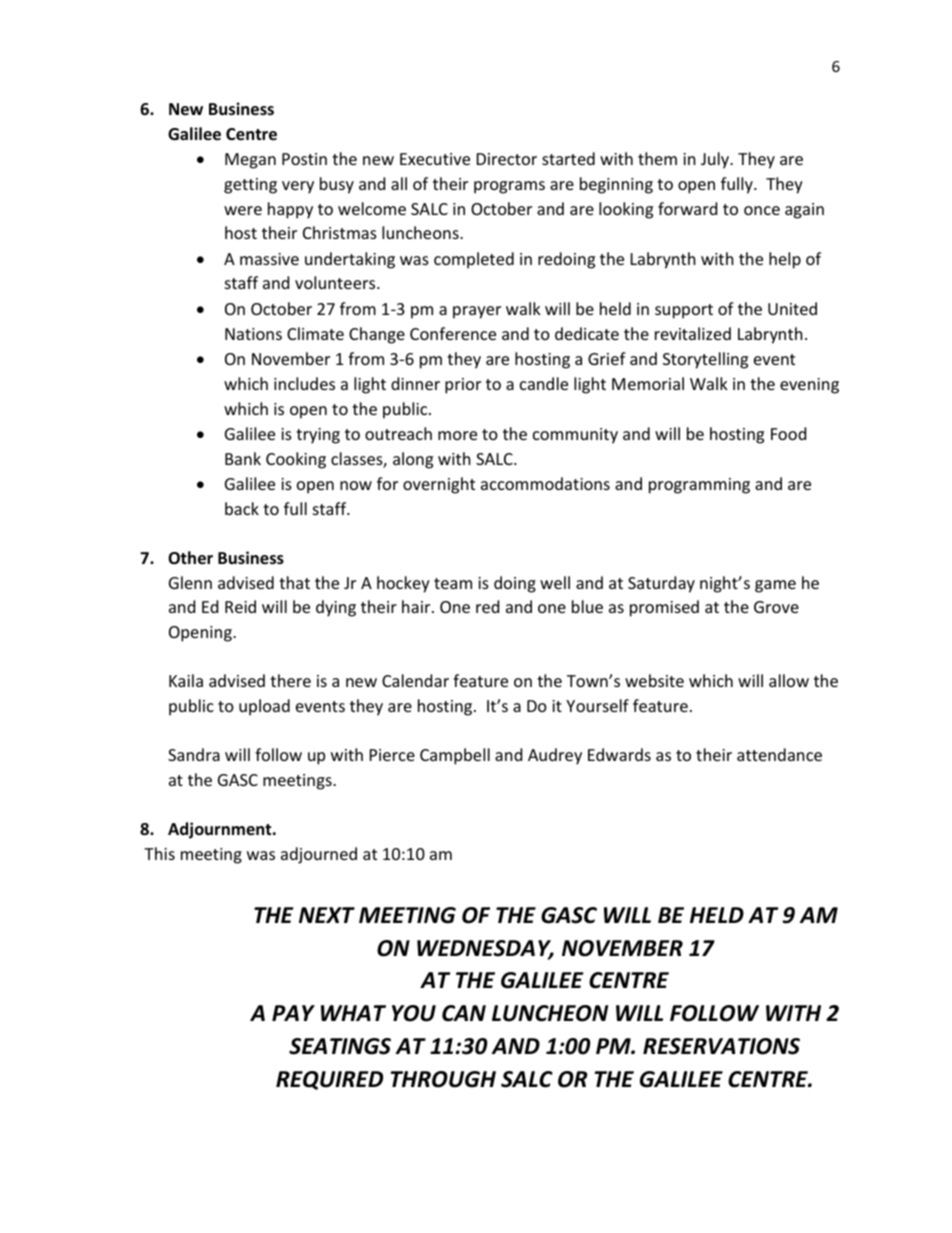 This screenshot has width=952, height=1233. What do you see at coordinates (716, 160) in the screenshot?
I see `July` at bounding box center [716, 160].
